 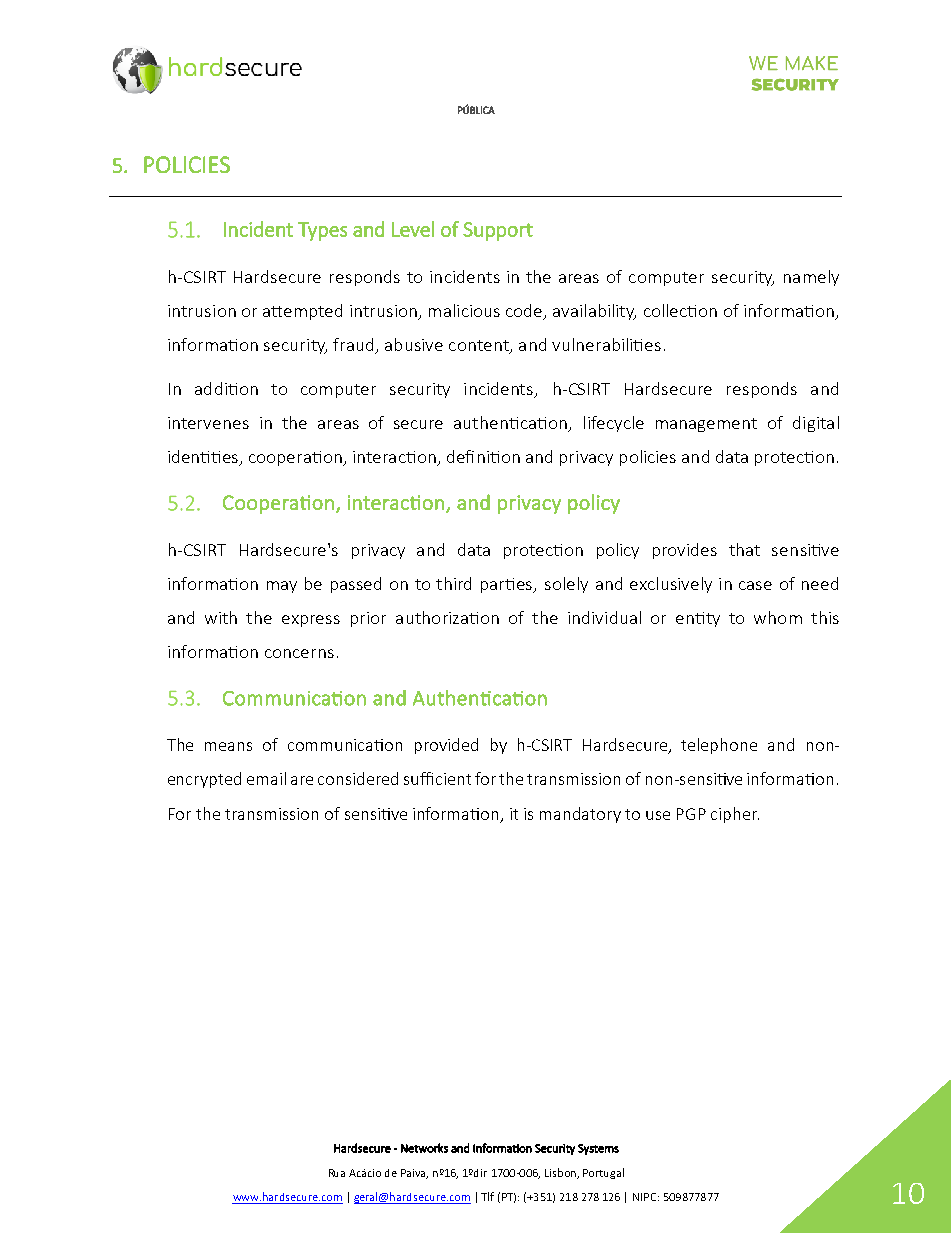 I want to click on that, so click(x=744, y=549).
